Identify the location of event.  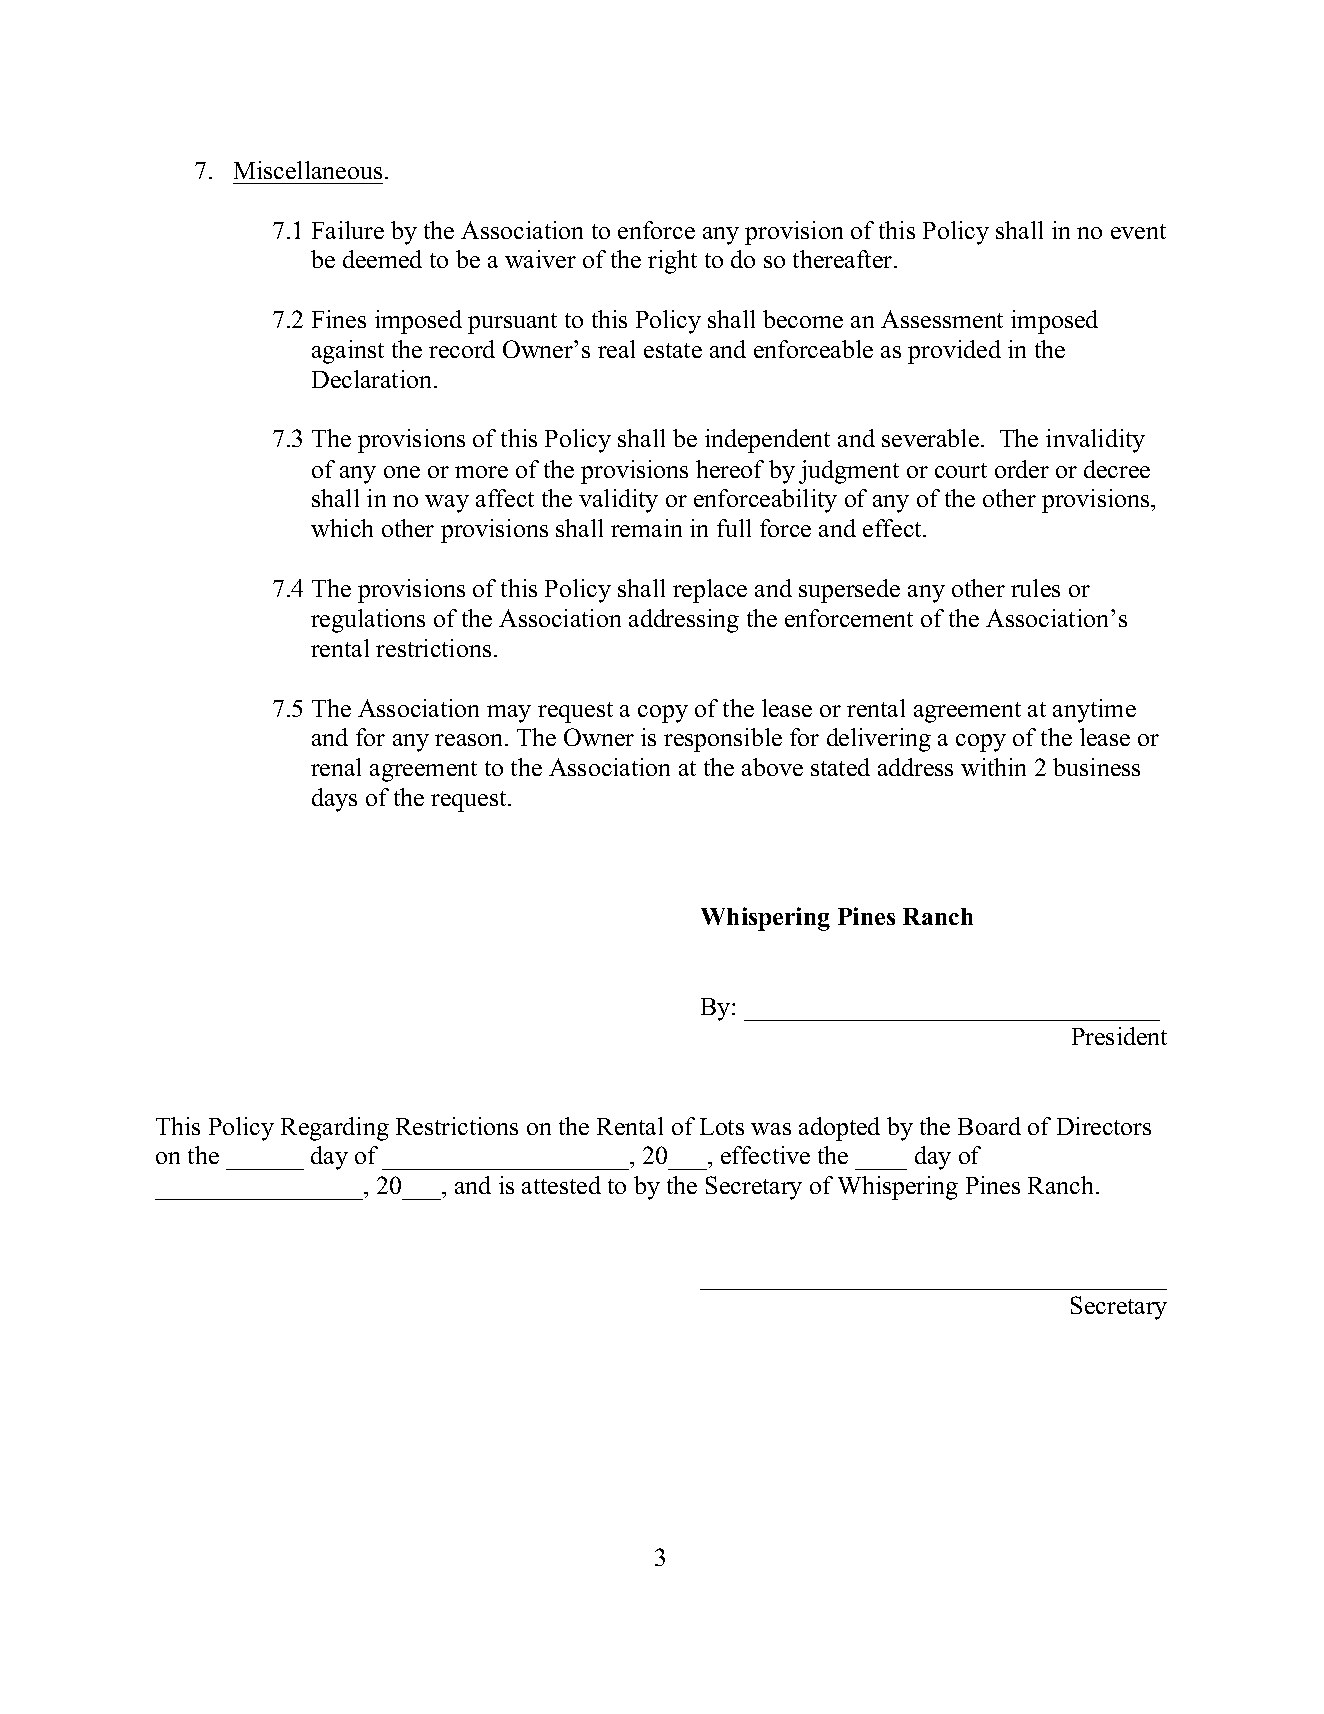
(1138, 231).
